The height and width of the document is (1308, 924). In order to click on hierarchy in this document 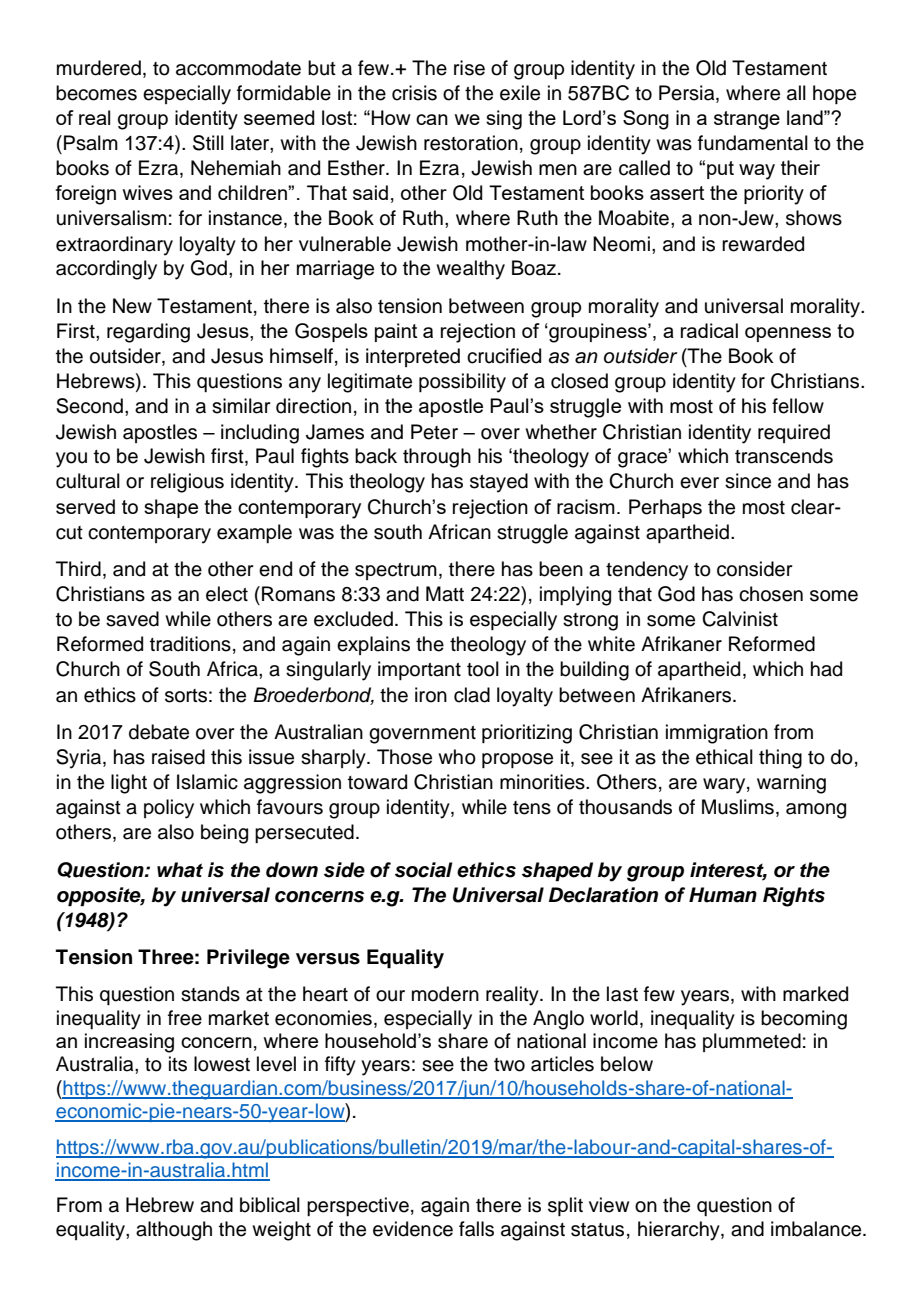, I will do `click(680, 1231)`.
